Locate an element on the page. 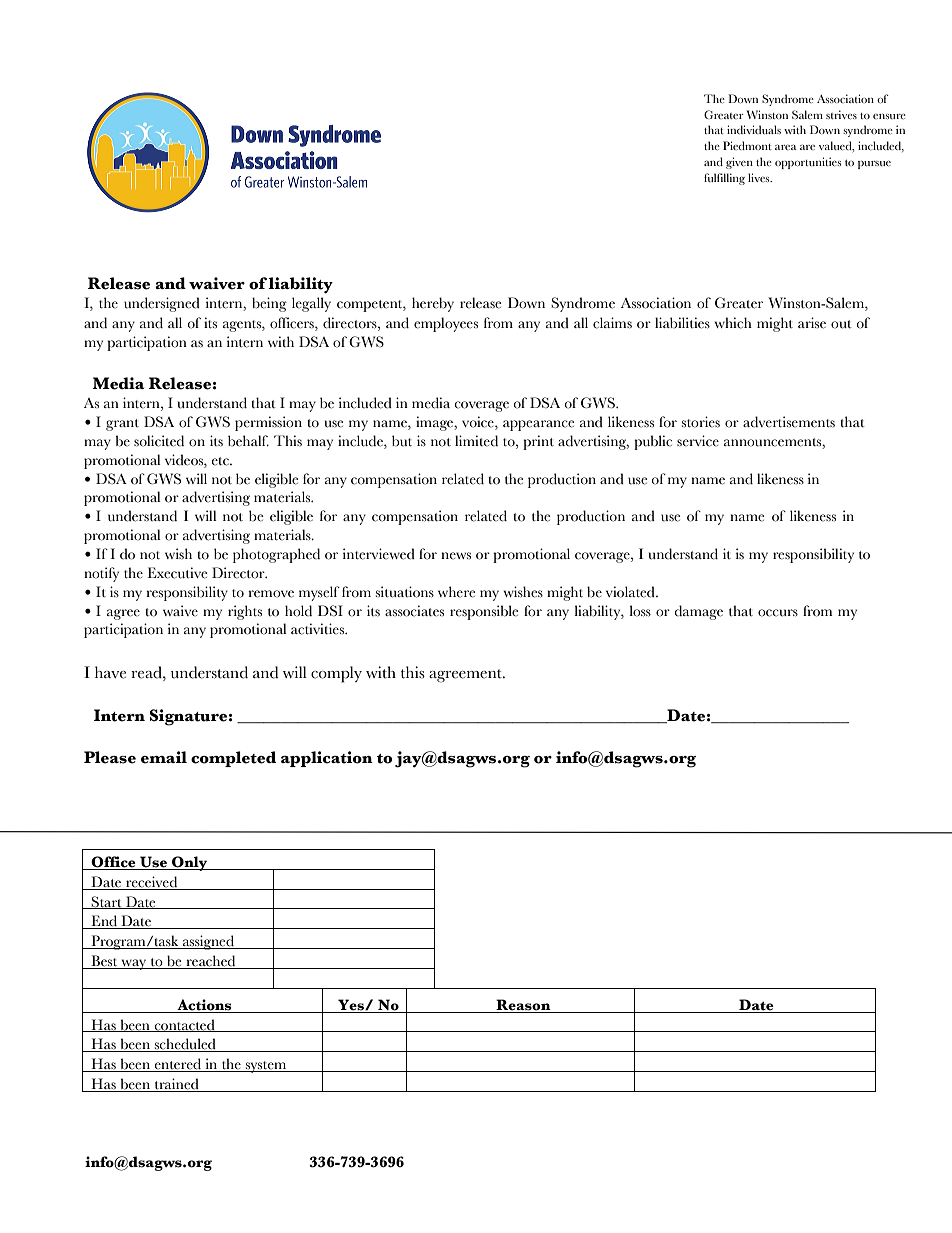 The image size is (952, 1233). undersigned is located at coordinates (162, 304).
